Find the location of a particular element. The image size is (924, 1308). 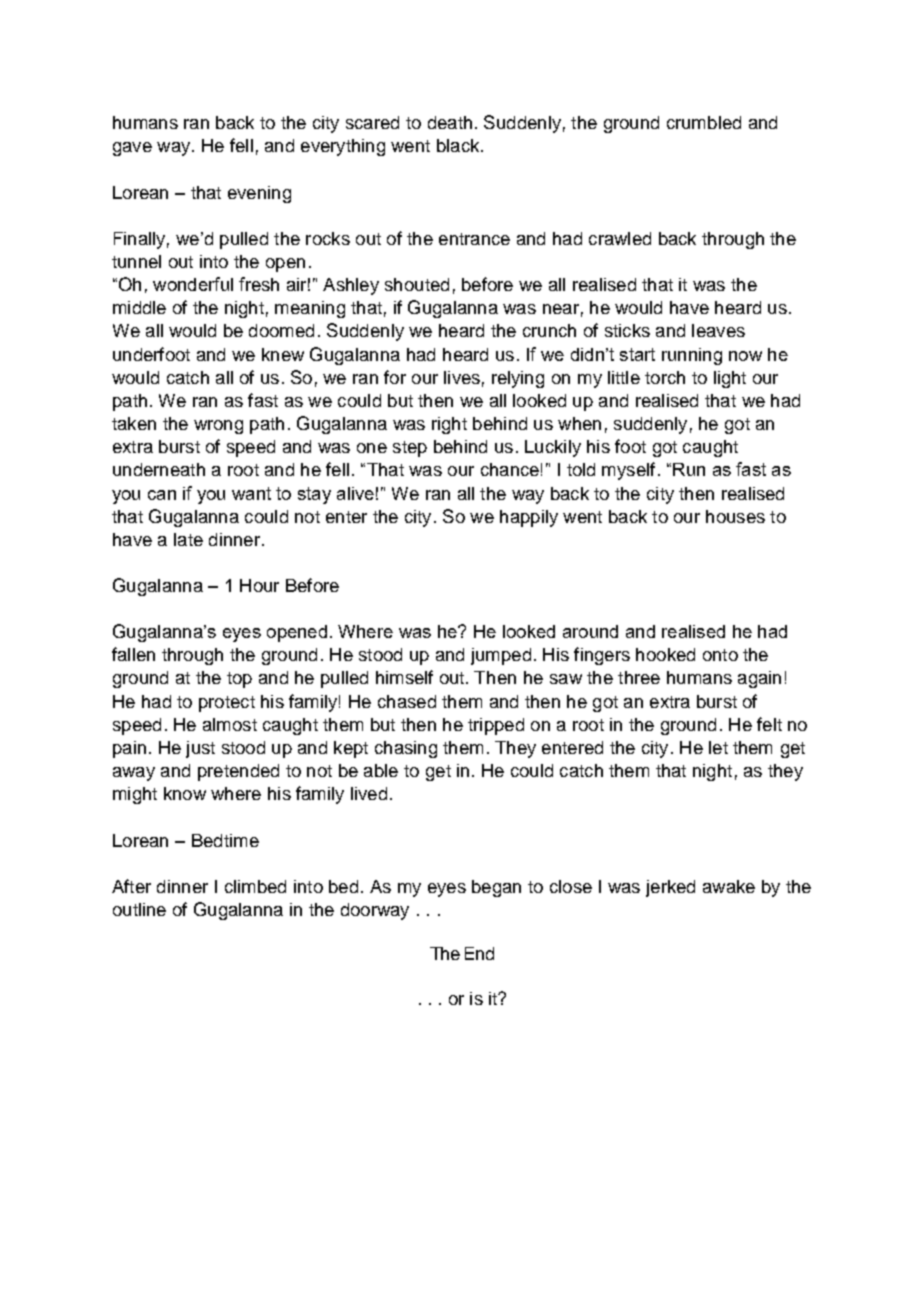

lives is located at coordinates (462, 377).
